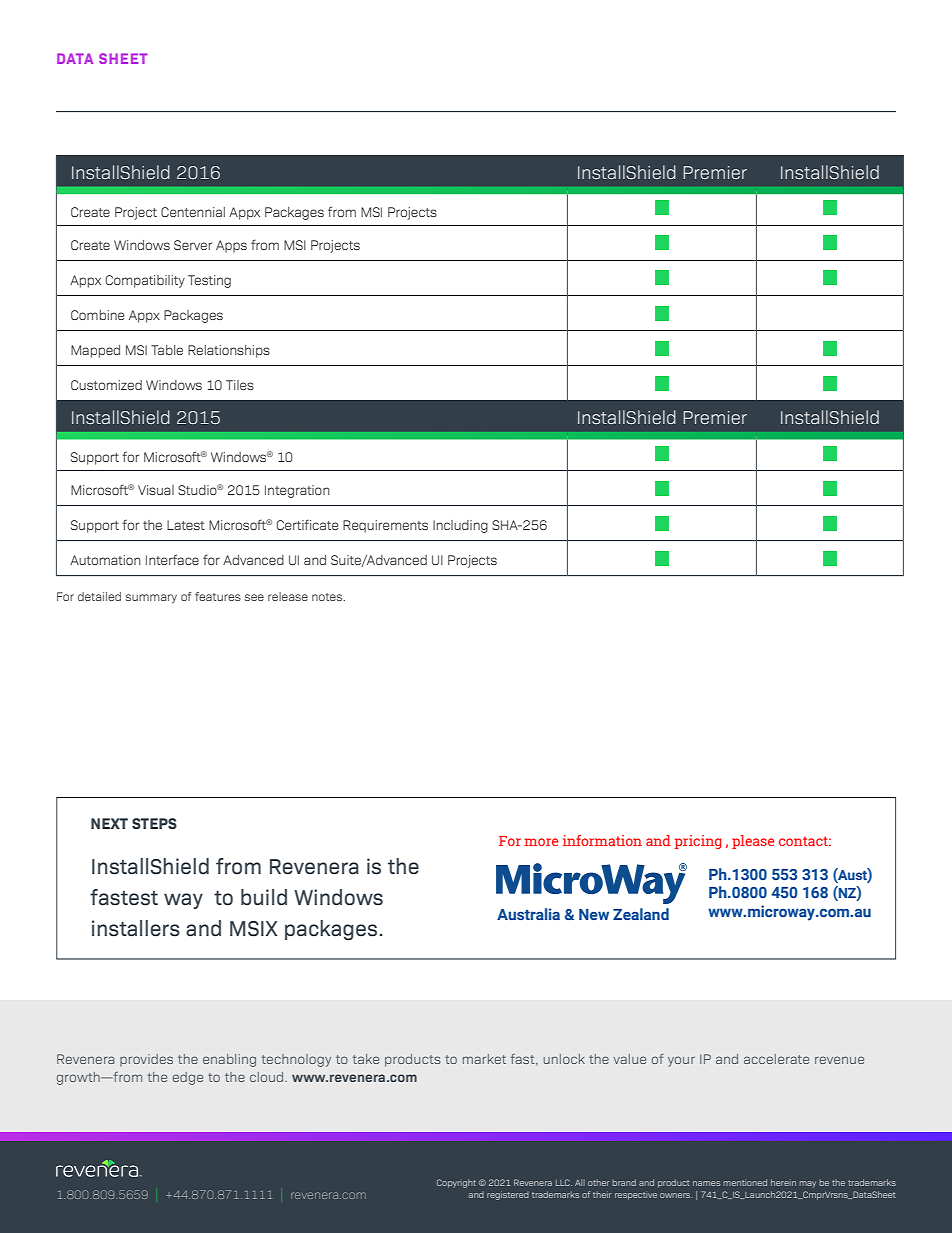  What do you see at coordinates (154, 823) in the image?
I see `STEPS` at bounding box center [154, 823].
